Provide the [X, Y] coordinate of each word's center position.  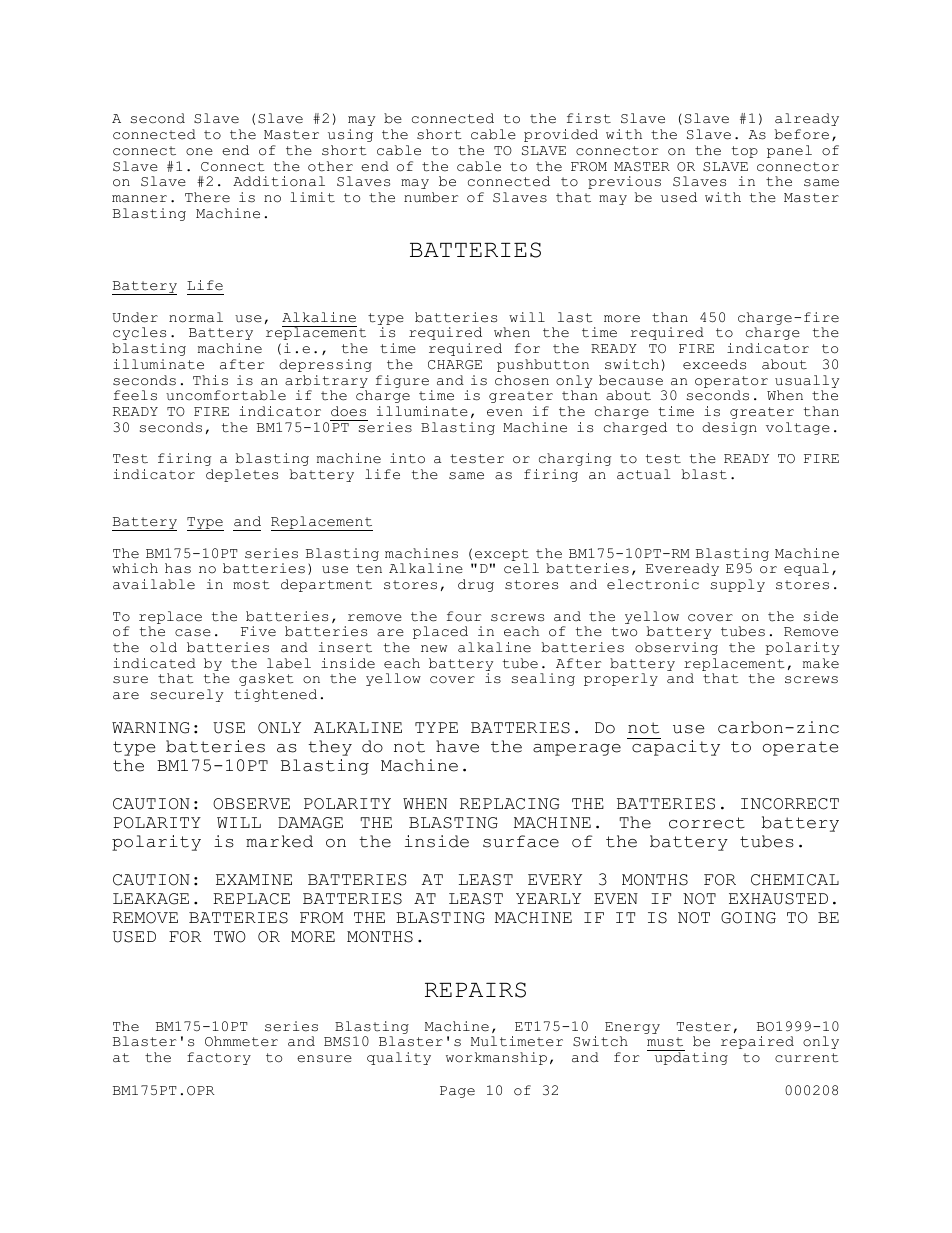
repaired [757, 1042]
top [745, 152]
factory [219, 1058]
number [431, 197]
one [199, 152]
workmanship [496, 1058]
